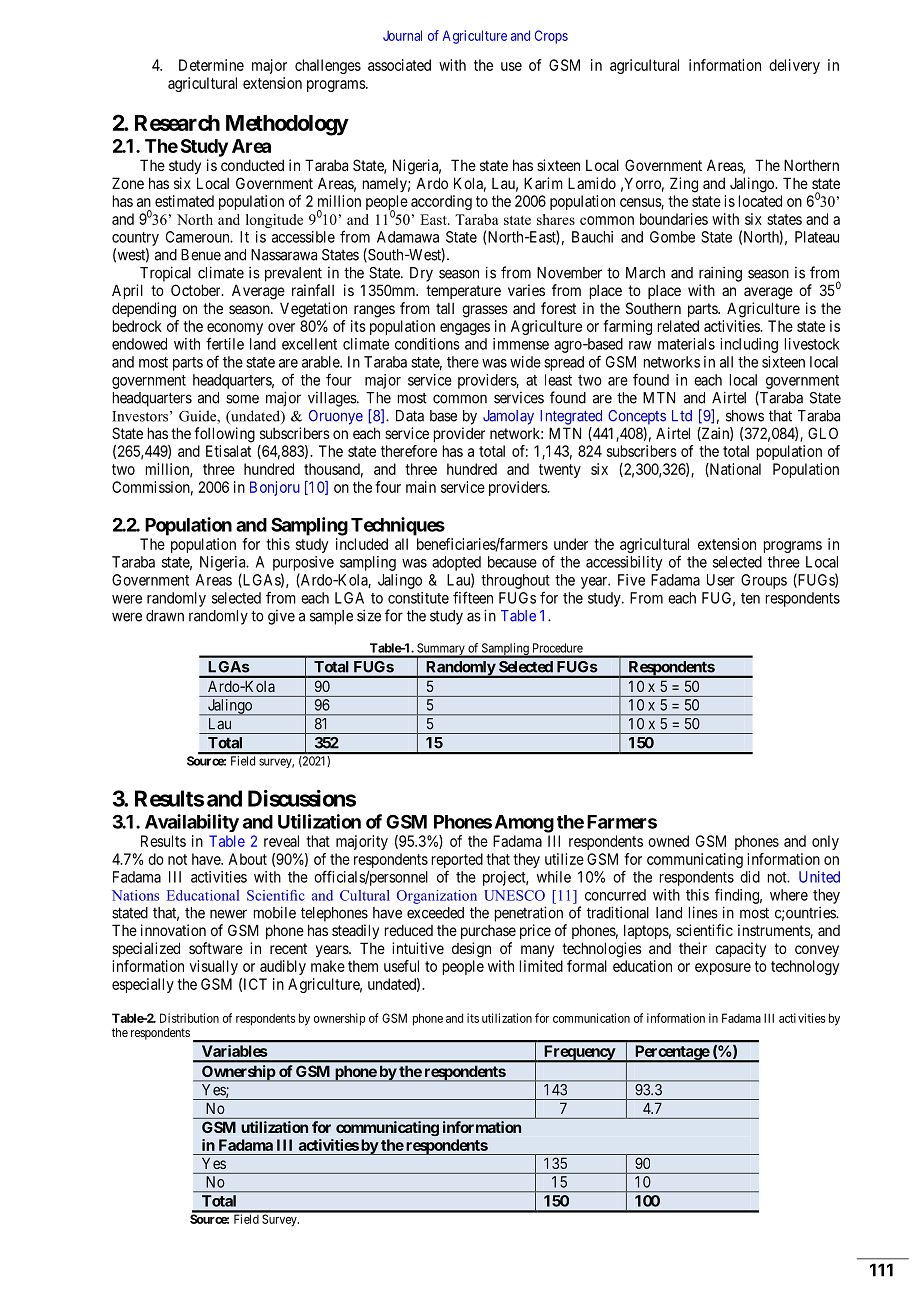 This image has width=924, height=1308. Describe the element at coordinates (165, 616) in the image. I see `drawn` at that location.
